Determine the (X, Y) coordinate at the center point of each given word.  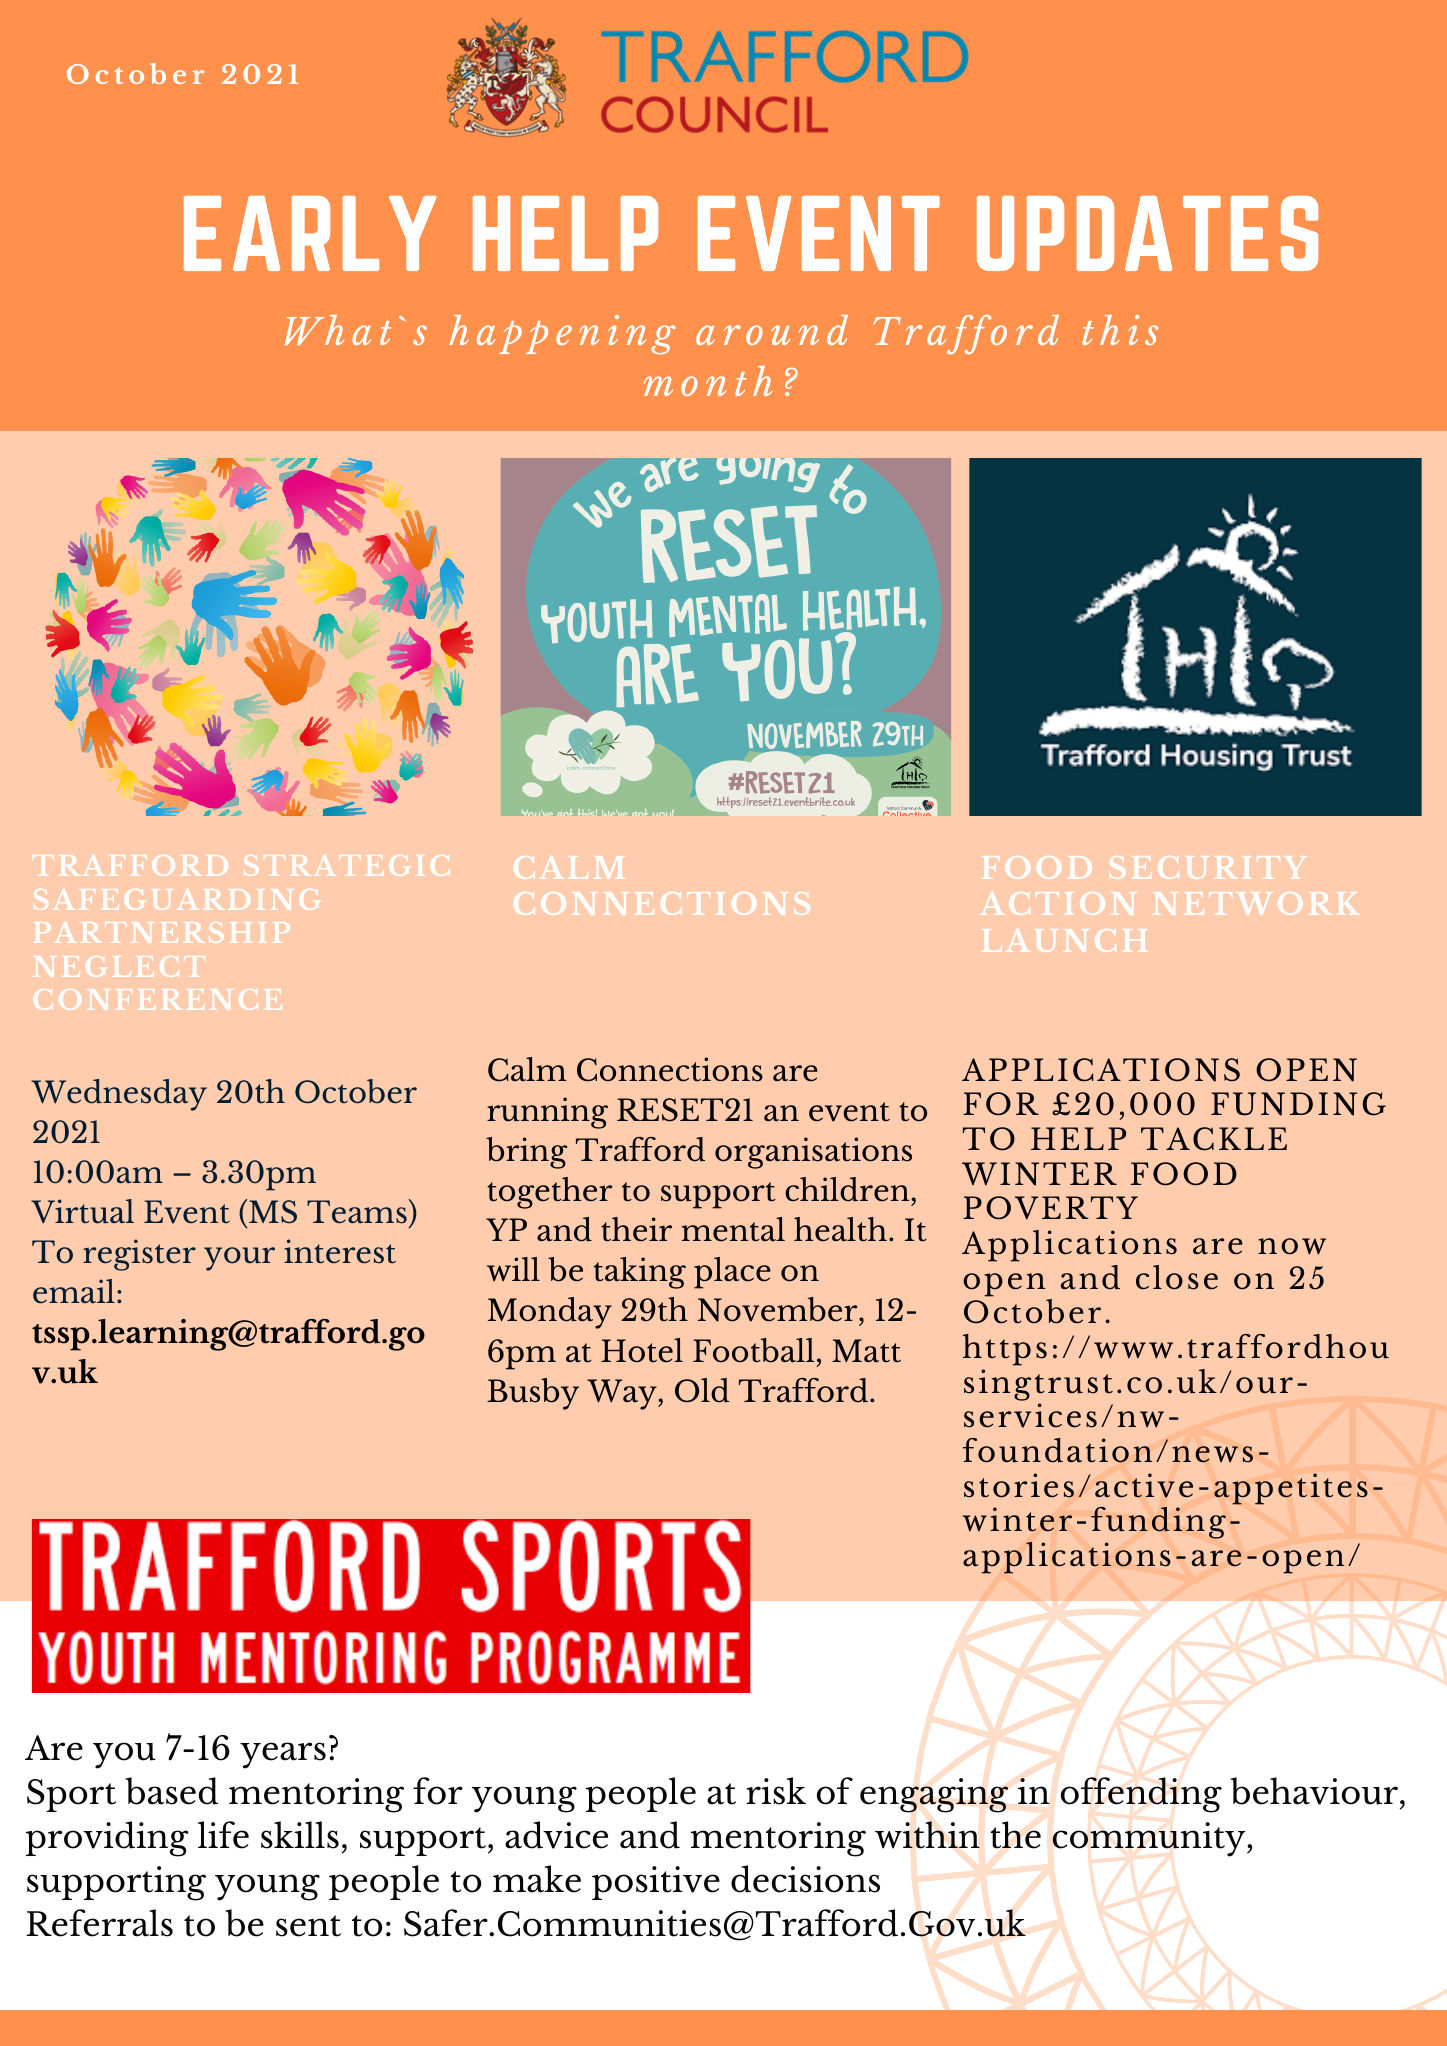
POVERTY (1050, 1208)
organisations (813, 1153)
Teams (357, 1212)
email (74, 1291)
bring (526, 1153)
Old (702, 1390)
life (223, 1835)
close (1177, 1277)
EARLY (310, 233)
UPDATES (1147, 233)
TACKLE (1214, 1139)
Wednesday (119, 1095)
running (547, 1113)
